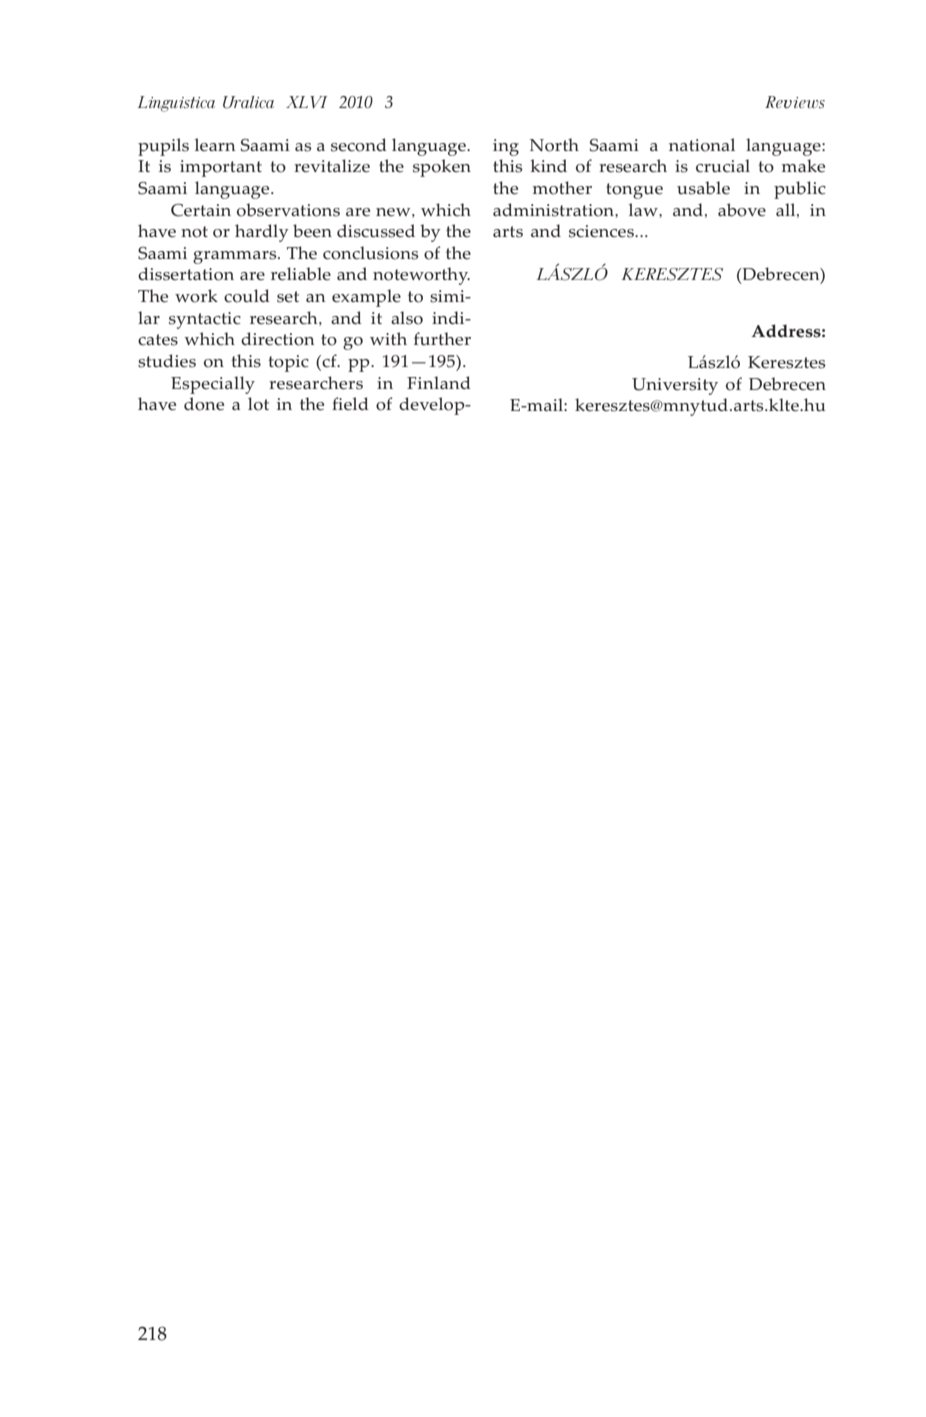  I want to click on grammars, so click(236, 257).
